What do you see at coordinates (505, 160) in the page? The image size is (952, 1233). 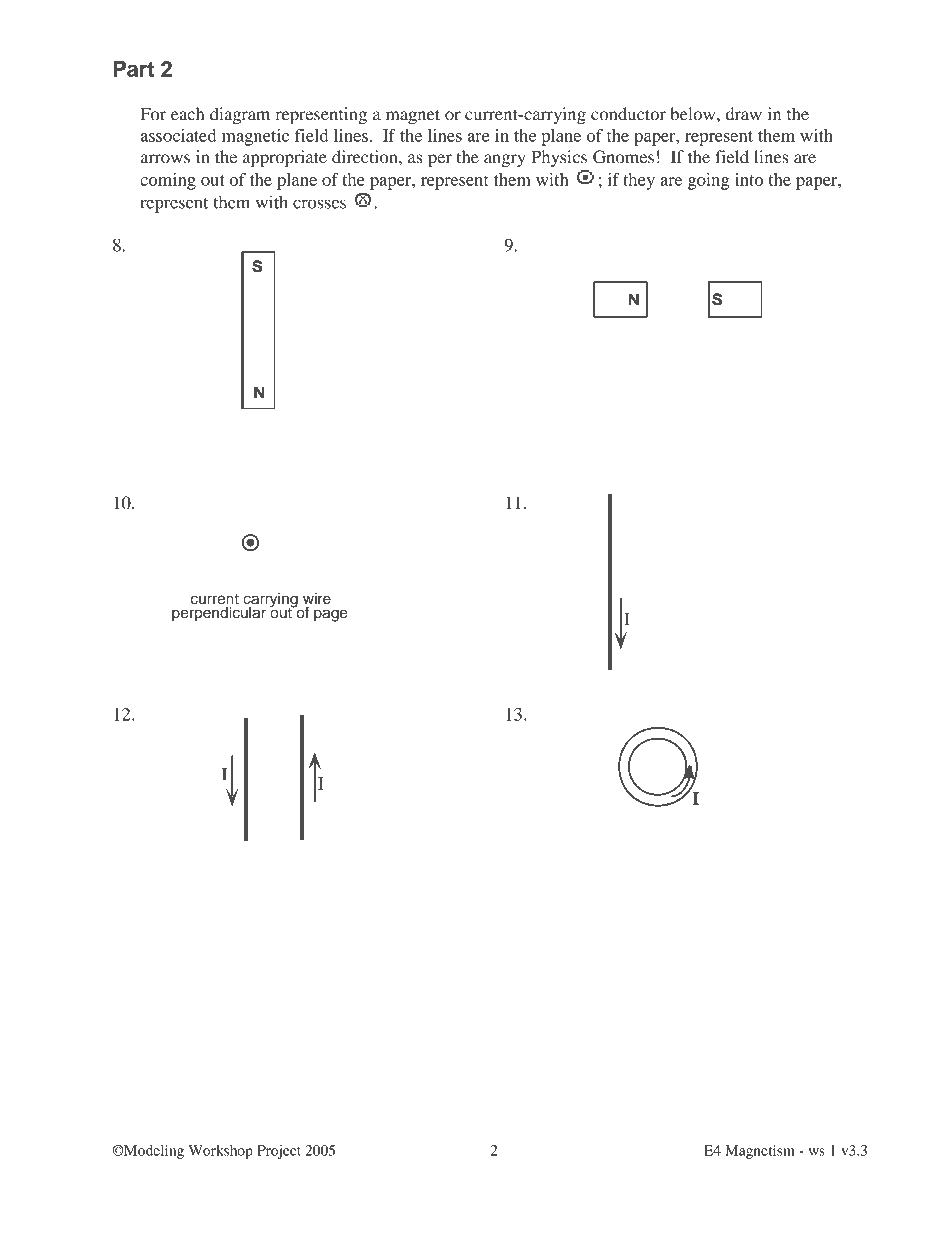 I see `angry` at bounding box center [505, 160].
